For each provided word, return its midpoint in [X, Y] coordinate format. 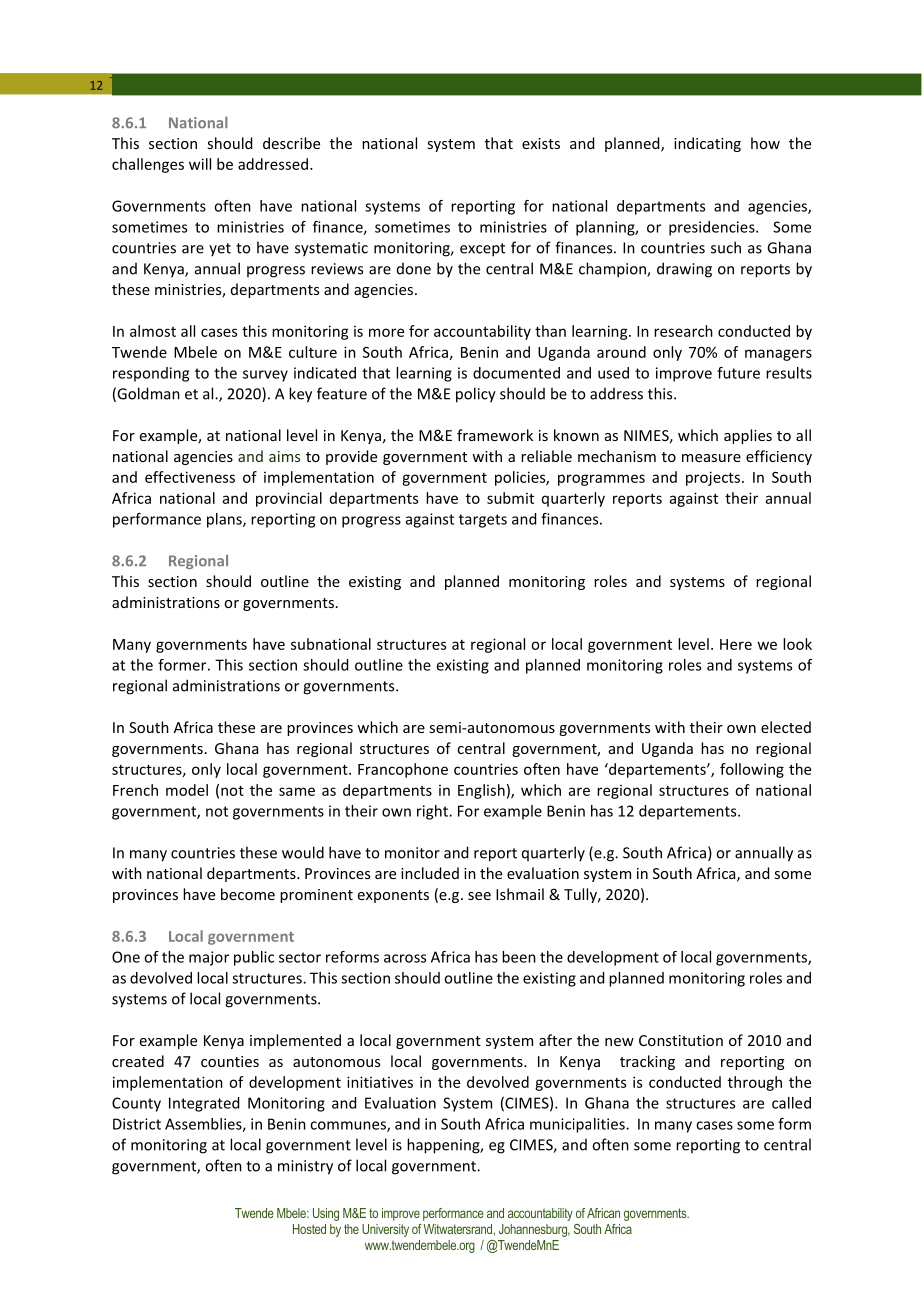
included [430, 873]
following [752, 770]
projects [713, 478]
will [200, 164]
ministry [305, 1167]
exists [541, 143]
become [248, 894]
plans [225, 520]
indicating [707, 144]
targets [483, 521]
